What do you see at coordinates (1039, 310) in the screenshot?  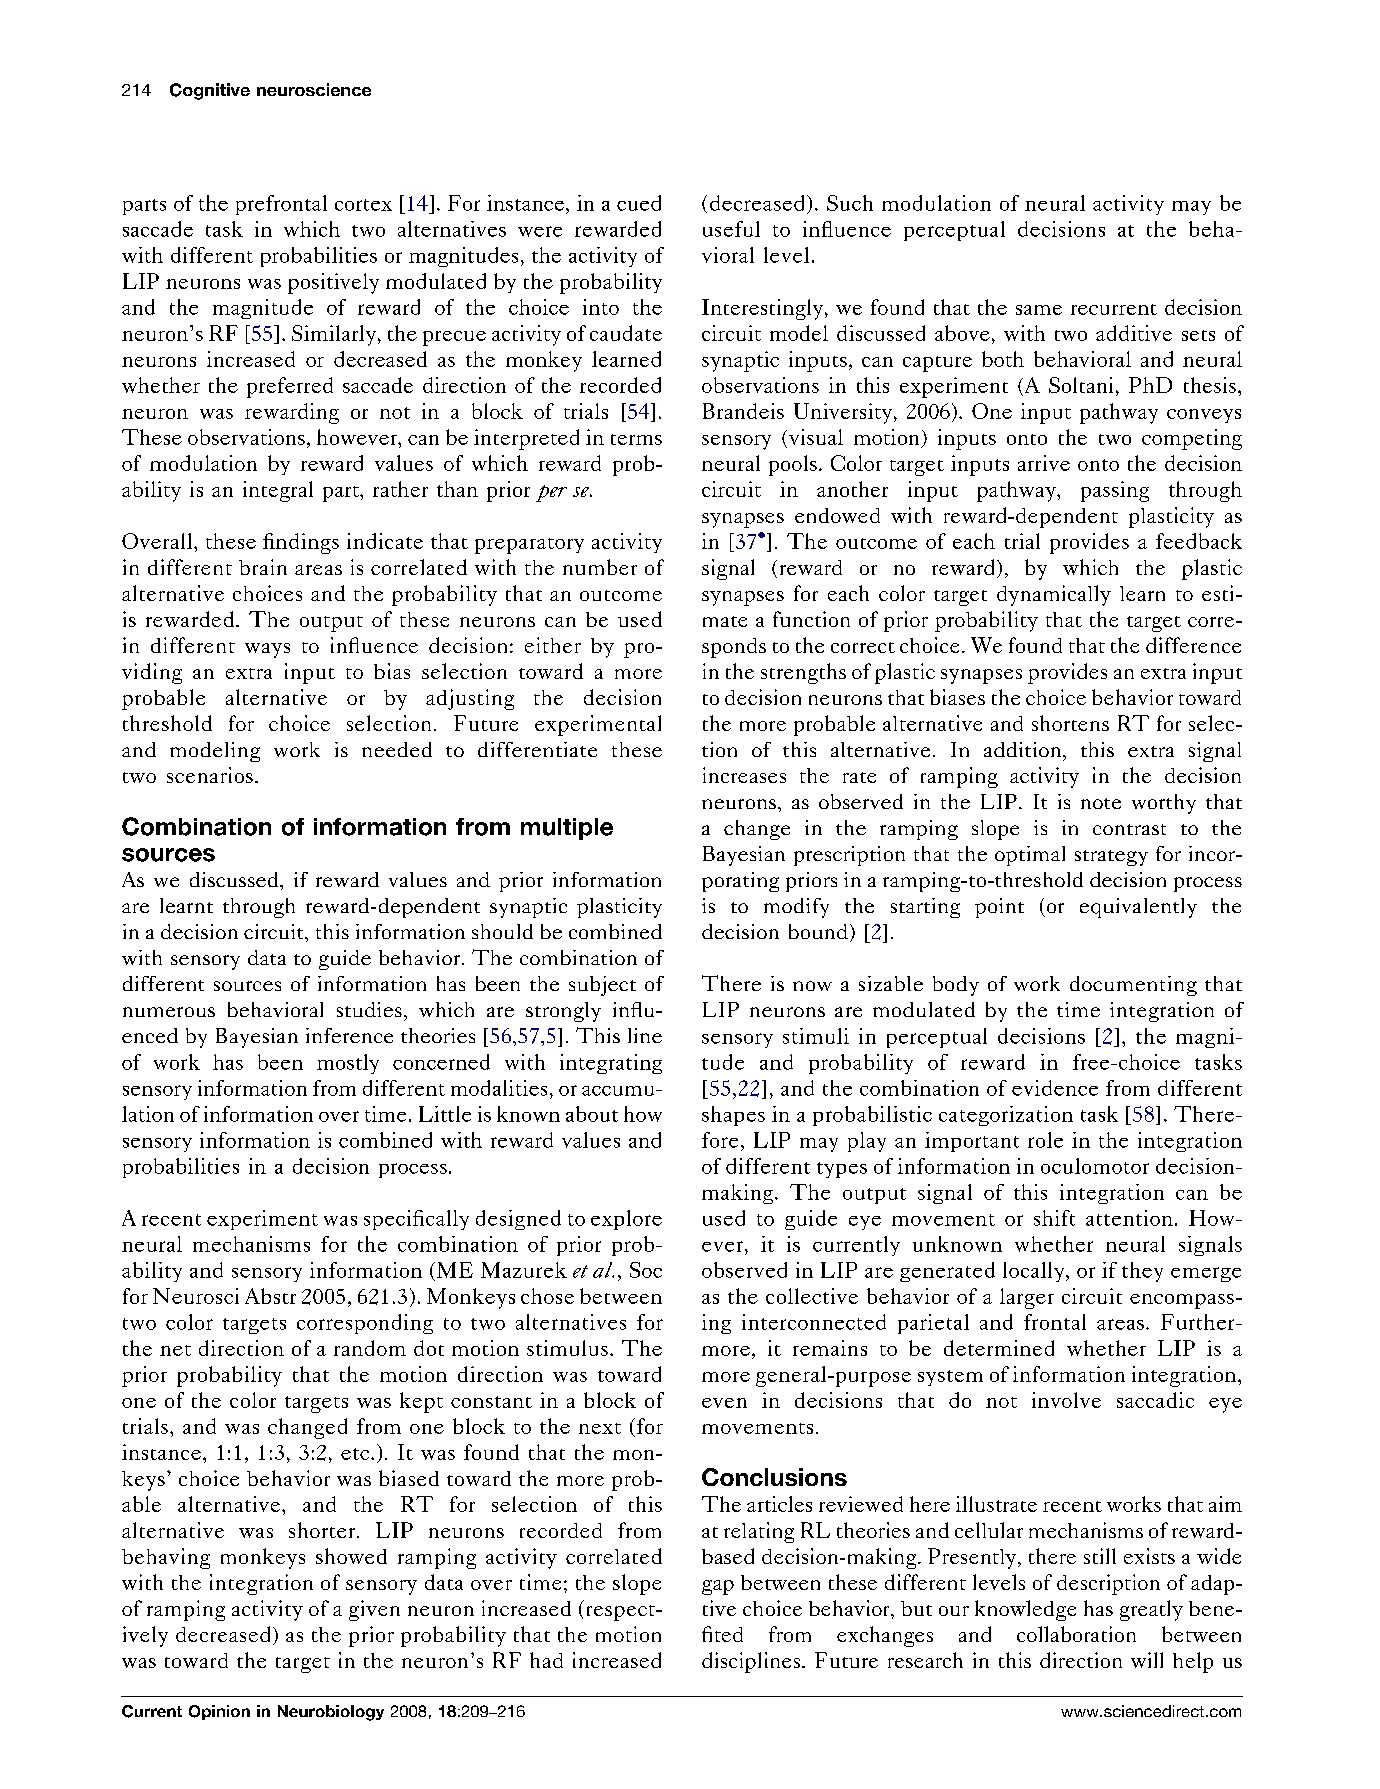 I see `same` at bounding box center [1039, 310].
